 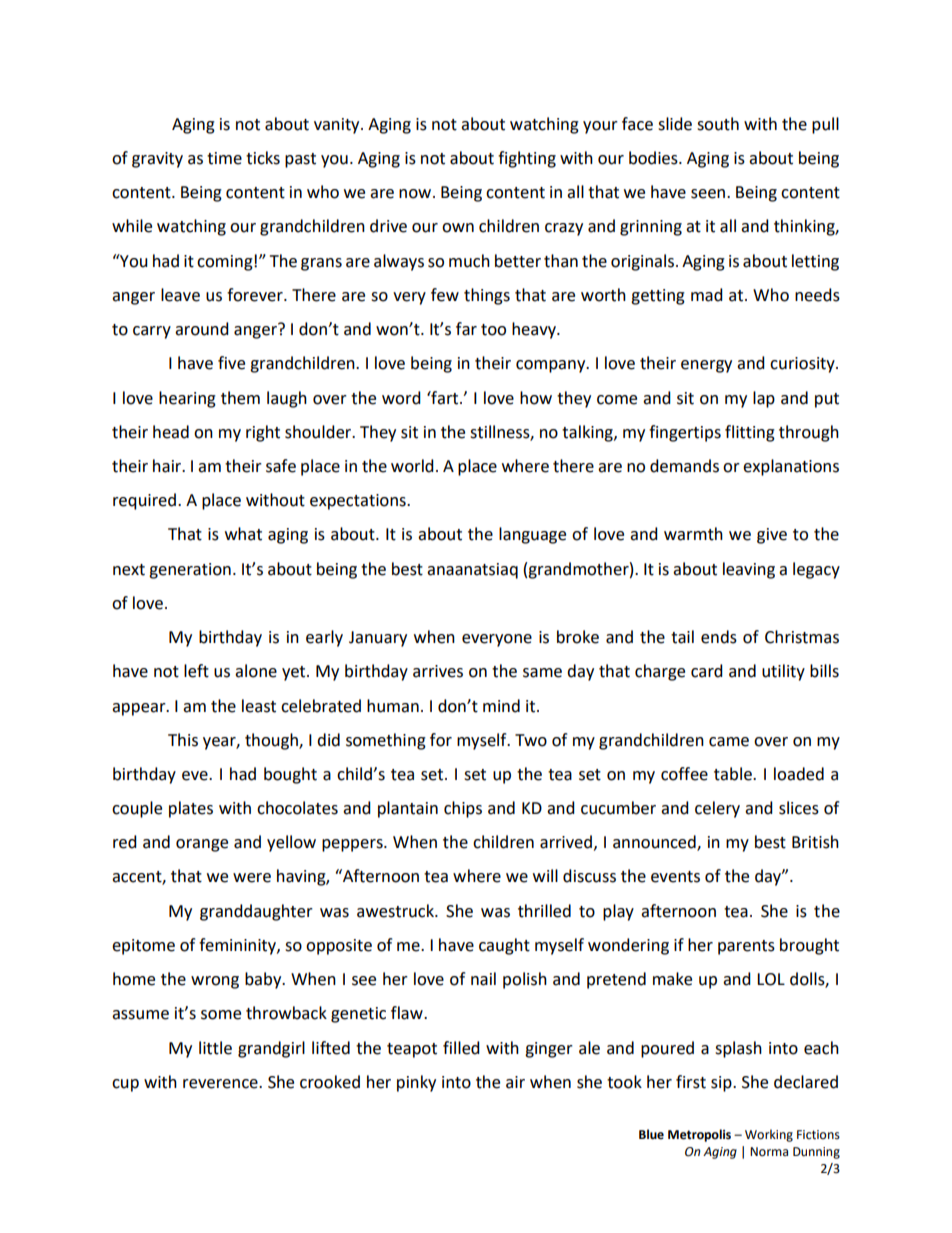 I want to click on world, so click(x=412, y=466).
